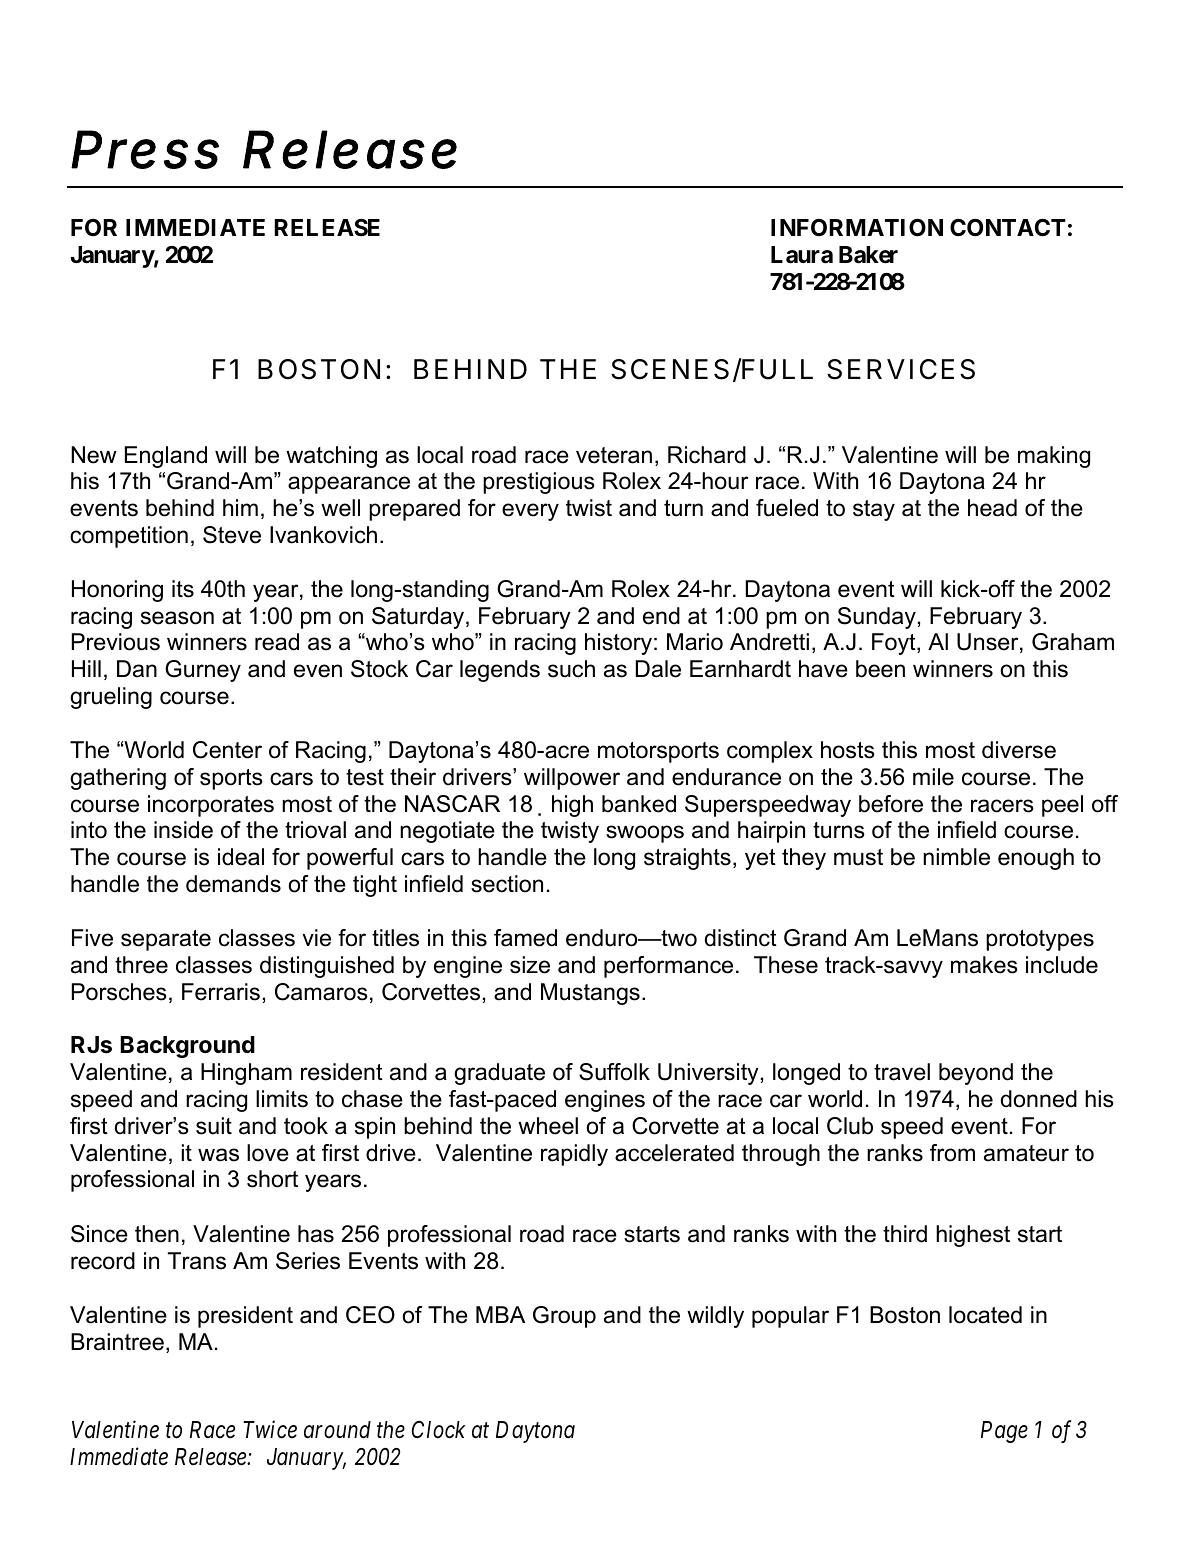 The height and width of the image is (1541, 1190). I want to click on Twice, so click(270, 1430).
